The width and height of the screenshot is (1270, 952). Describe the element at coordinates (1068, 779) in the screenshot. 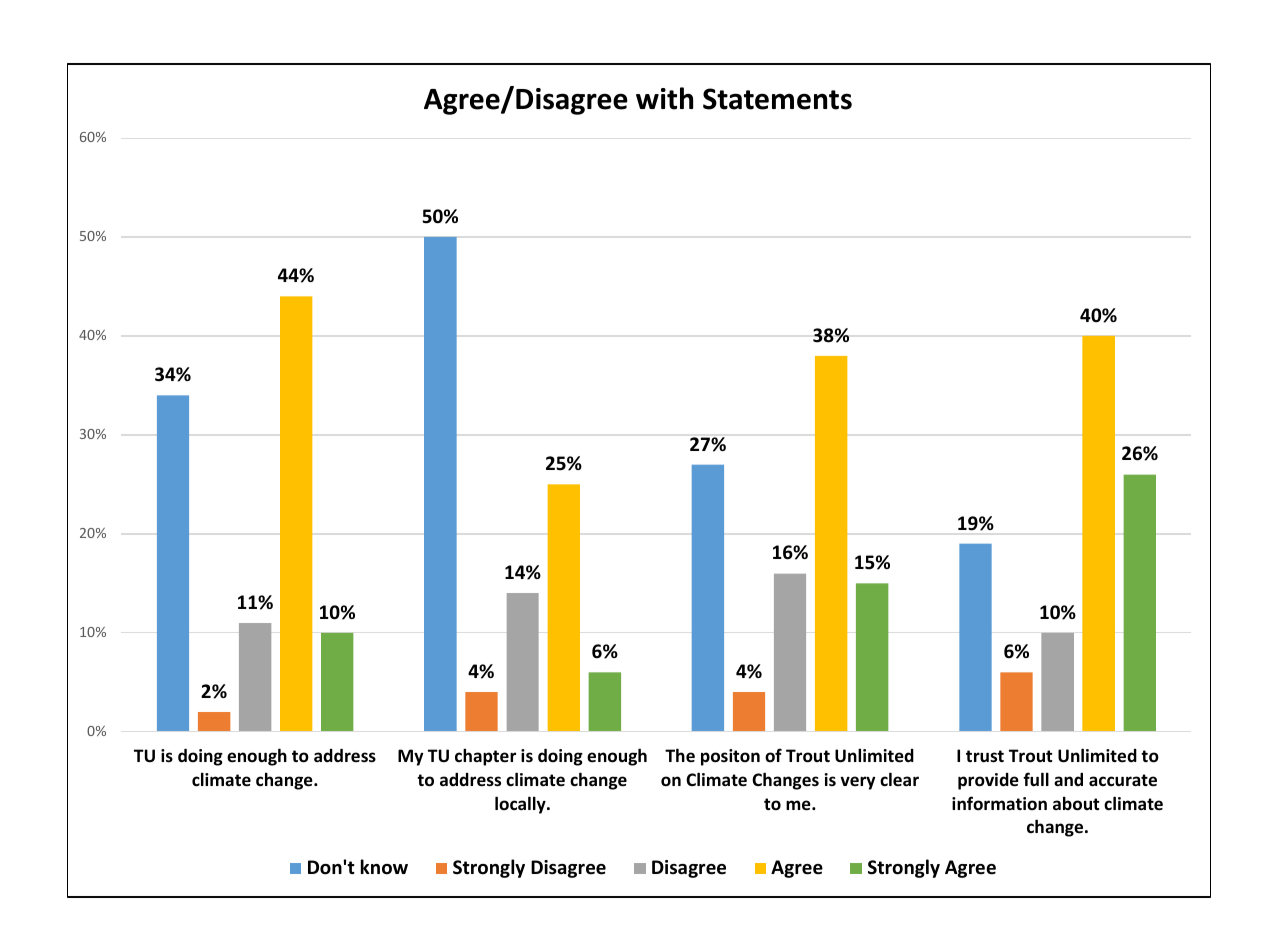

I see `and` at that location.
